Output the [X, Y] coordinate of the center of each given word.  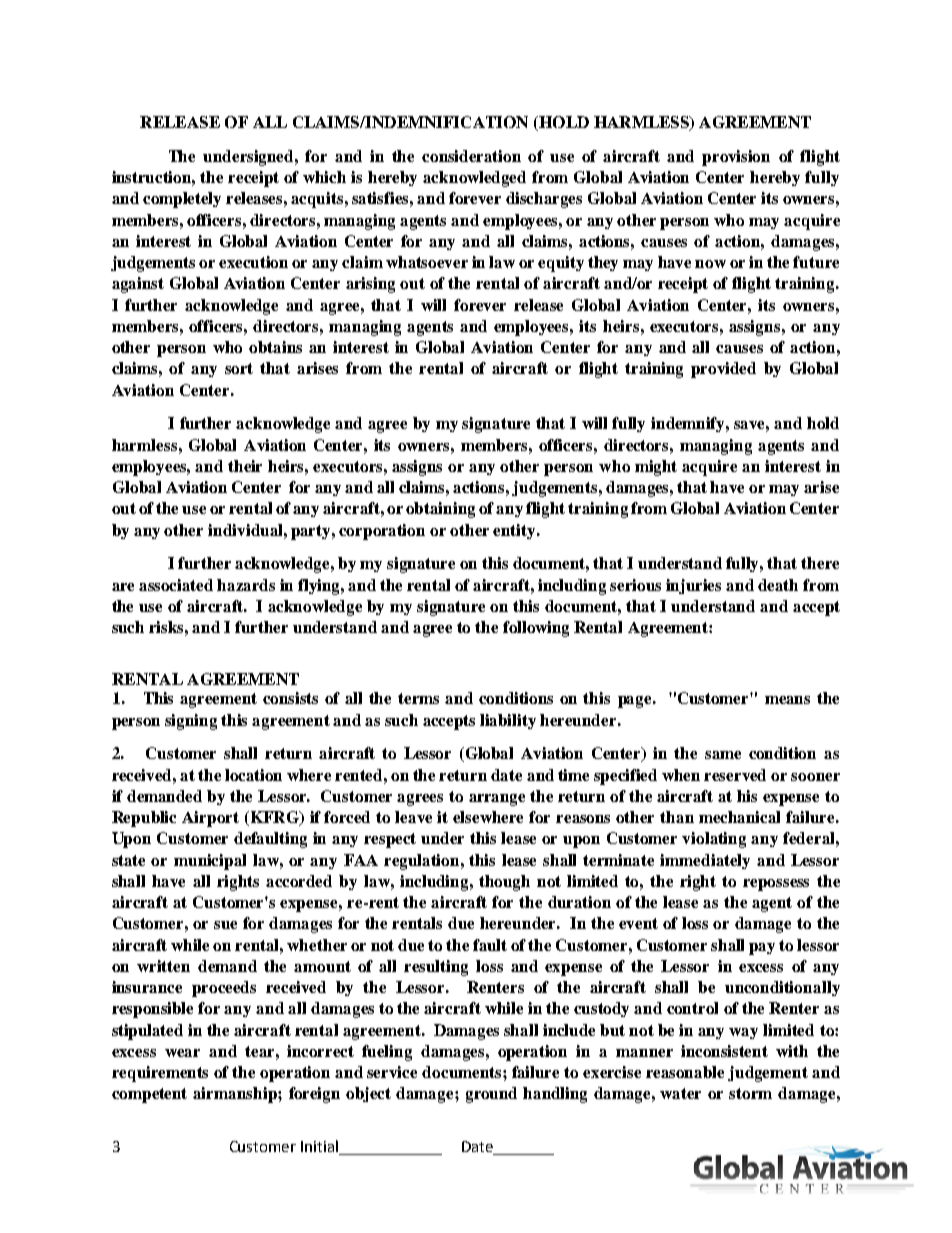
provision [736, 158]
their [245, 466]
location [253, 775]
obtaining [440, 510]
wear [182, 1053]
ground [491, 1095]
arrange [497, 800]
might [656, 468]
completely [182, 200]
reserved [735, 775]
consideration [471, 156]
